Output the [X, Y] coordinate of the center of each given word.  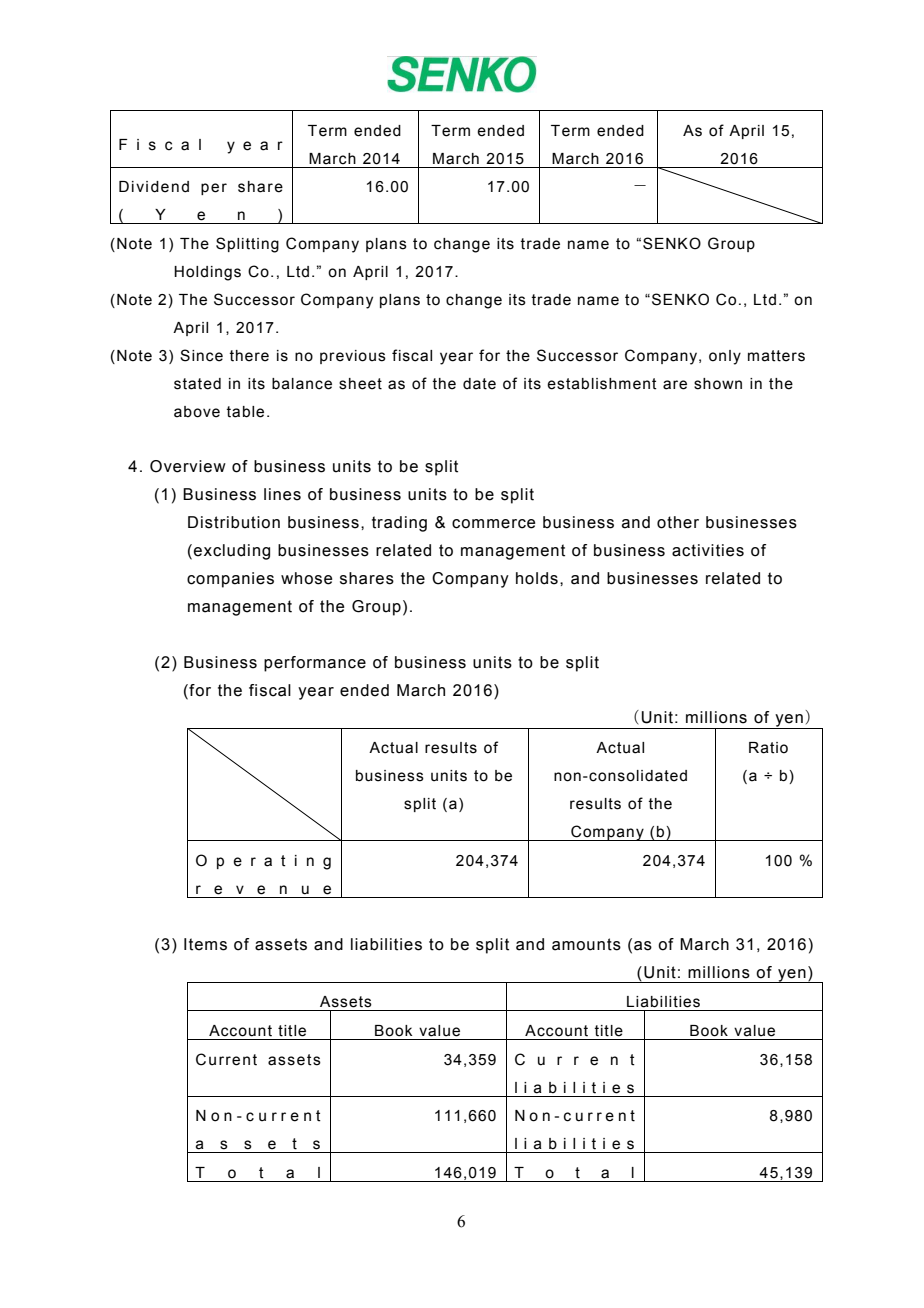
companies [230, 580]
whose [306, 578]
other [678, 522]
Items [205, 944]
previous [353, 357]
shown [718, 384]
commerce [493, 524]
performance [315, 664]
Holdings [207, 273]
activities [708, 550]
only [725, 357]
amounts [586, 944]
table [245, 412]
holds [537, 578]
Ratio [768, 748]
